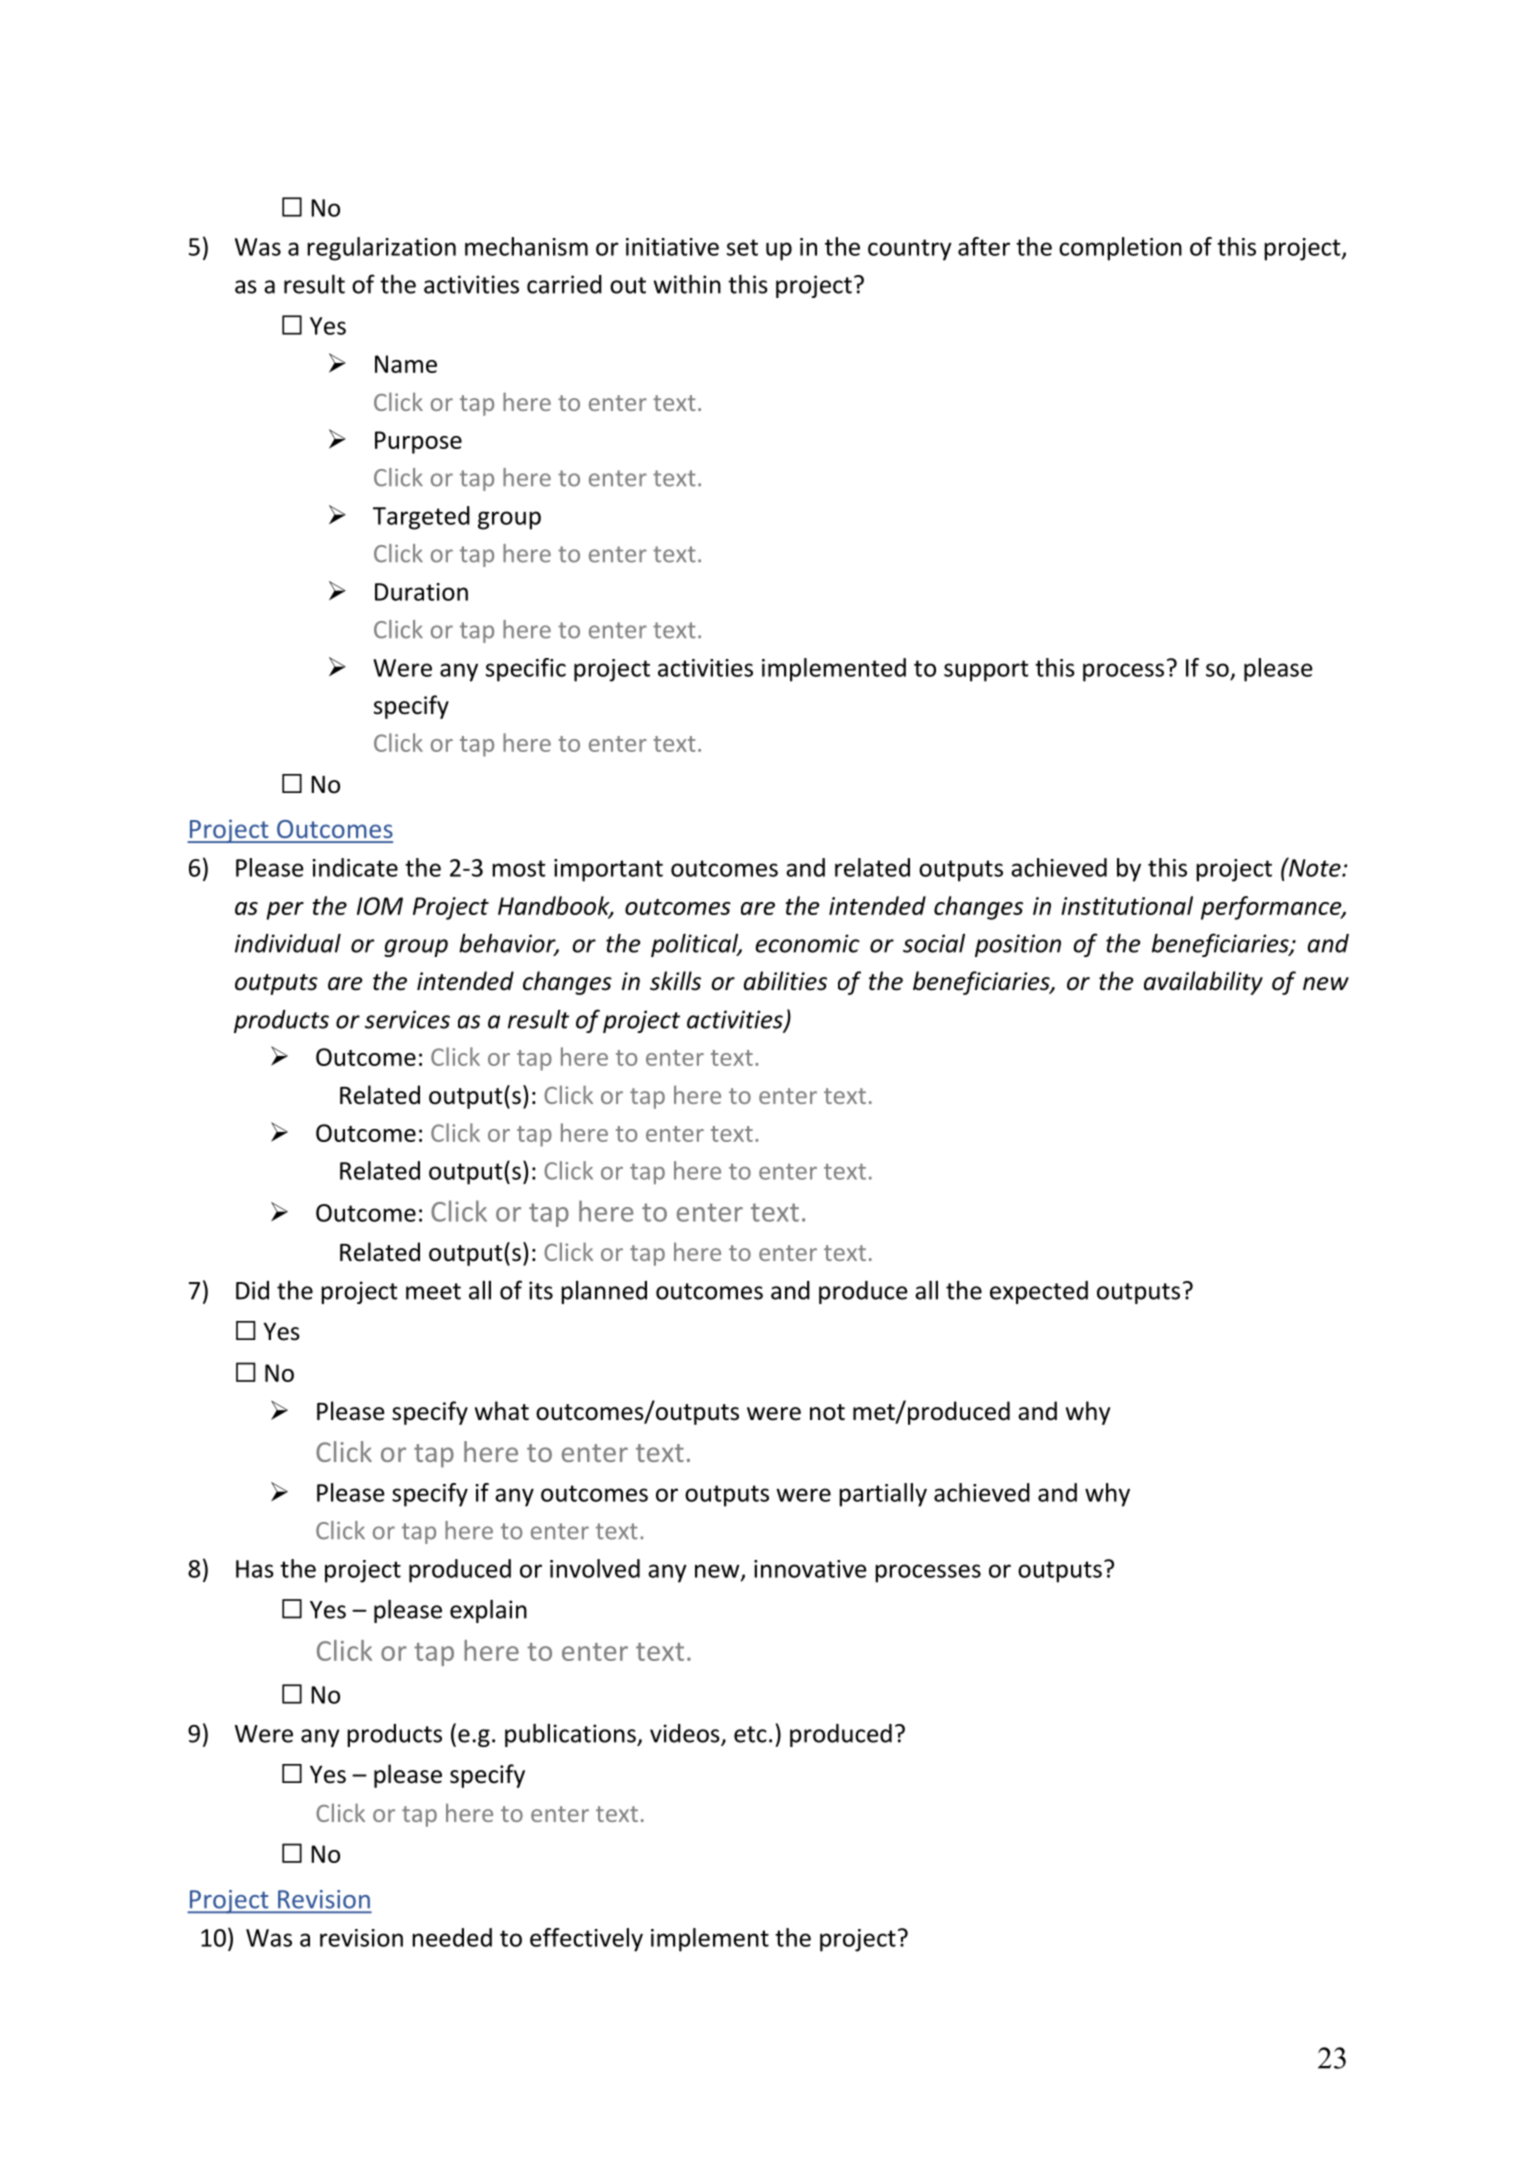  I want to click on expected, so click(1039, 1292).
